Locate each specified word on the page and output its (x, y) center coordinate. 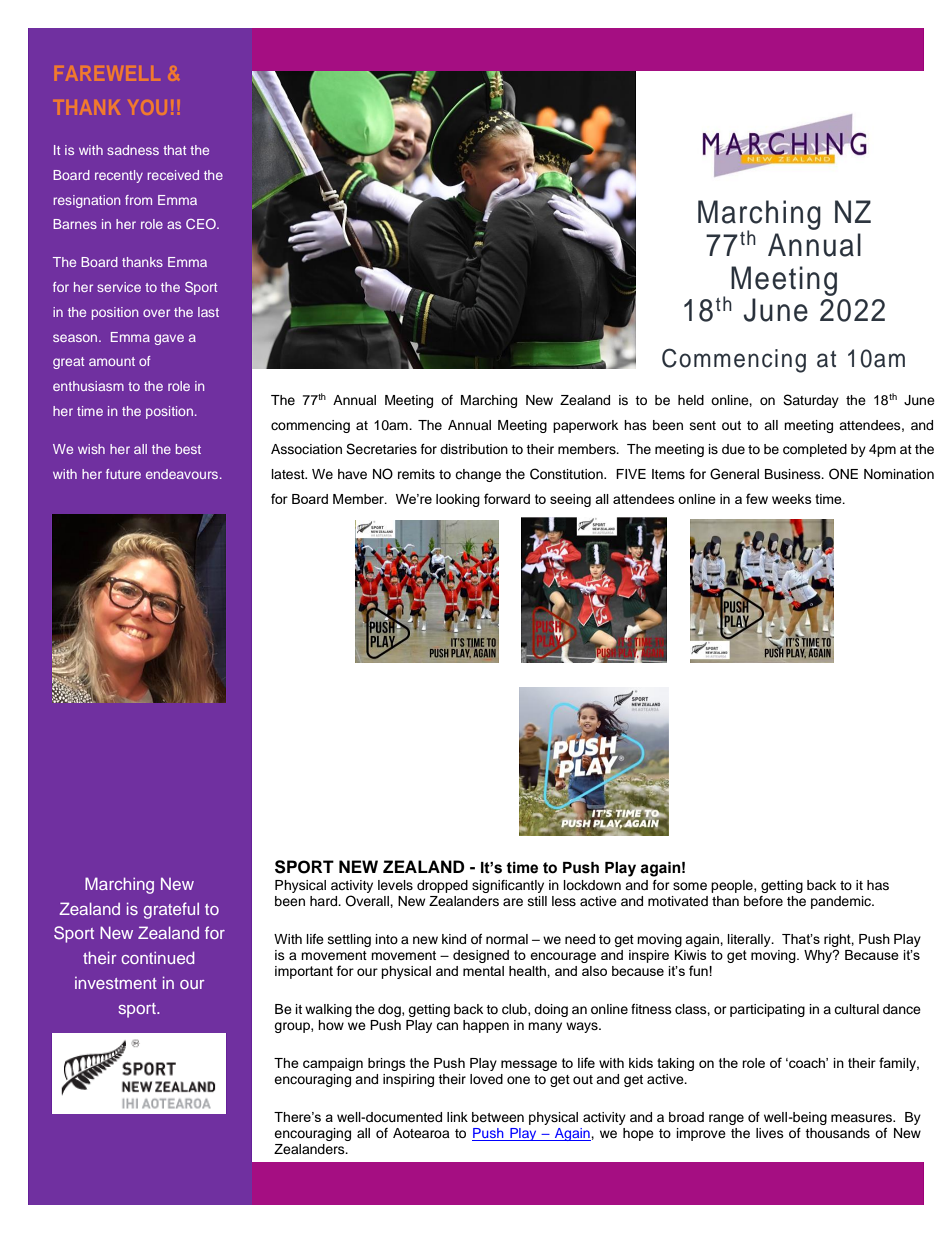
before (763, 901)
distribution (474, 449)
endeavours (182, 474)
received (173, 175)
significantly (508, 886)
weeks (792, 499)
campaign (333, 1064)
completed (815, 450)
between (498, 1117)
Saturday (811, 401)
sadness (133, 150)
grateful (171, 910)
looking (458, 500)
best (188, 449)
